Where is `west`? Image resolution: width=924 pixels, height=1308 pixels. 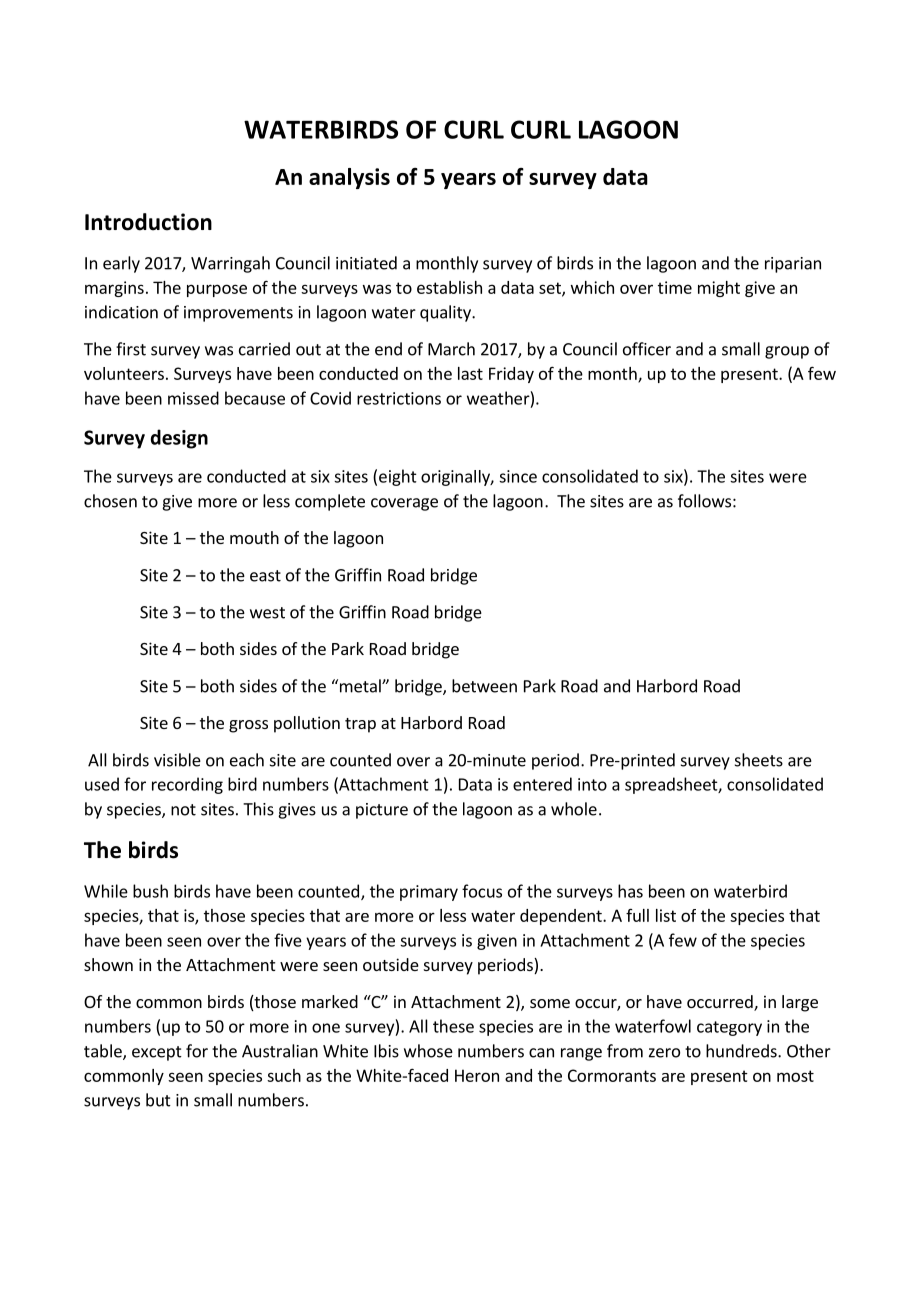 west is located at coordinates (267, 613).
